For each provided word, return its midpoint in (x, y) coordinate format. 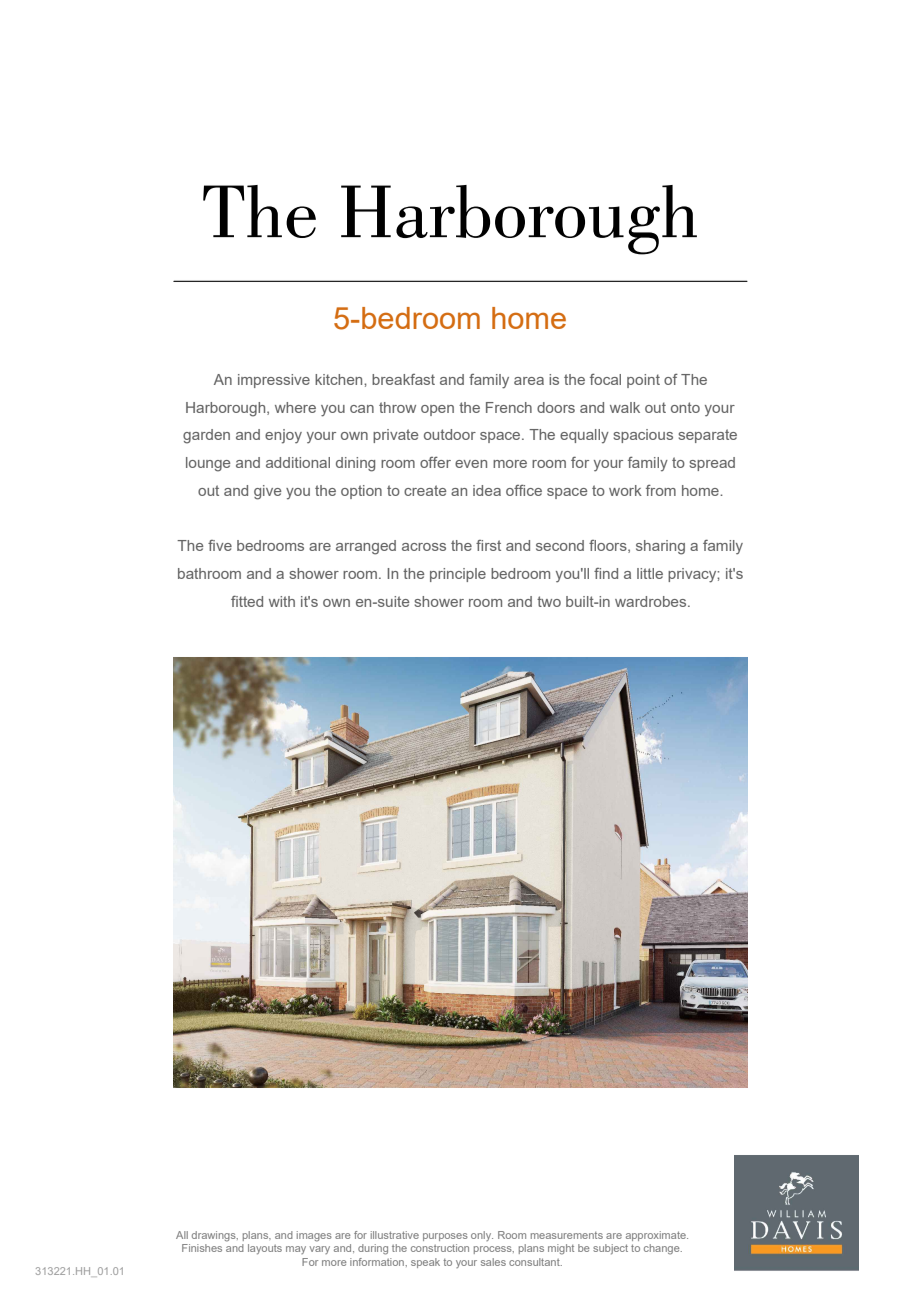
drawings (215, 1236)
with (282, 601)
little (650, 573)
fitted (247, 601)
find (606, 573)
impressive (274, 381)
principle (458, 575)
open (437, 410)
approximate (657, 1236)
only (482, 1236)
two (549, 601)
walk (625, 407)
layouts (265, 1249)
